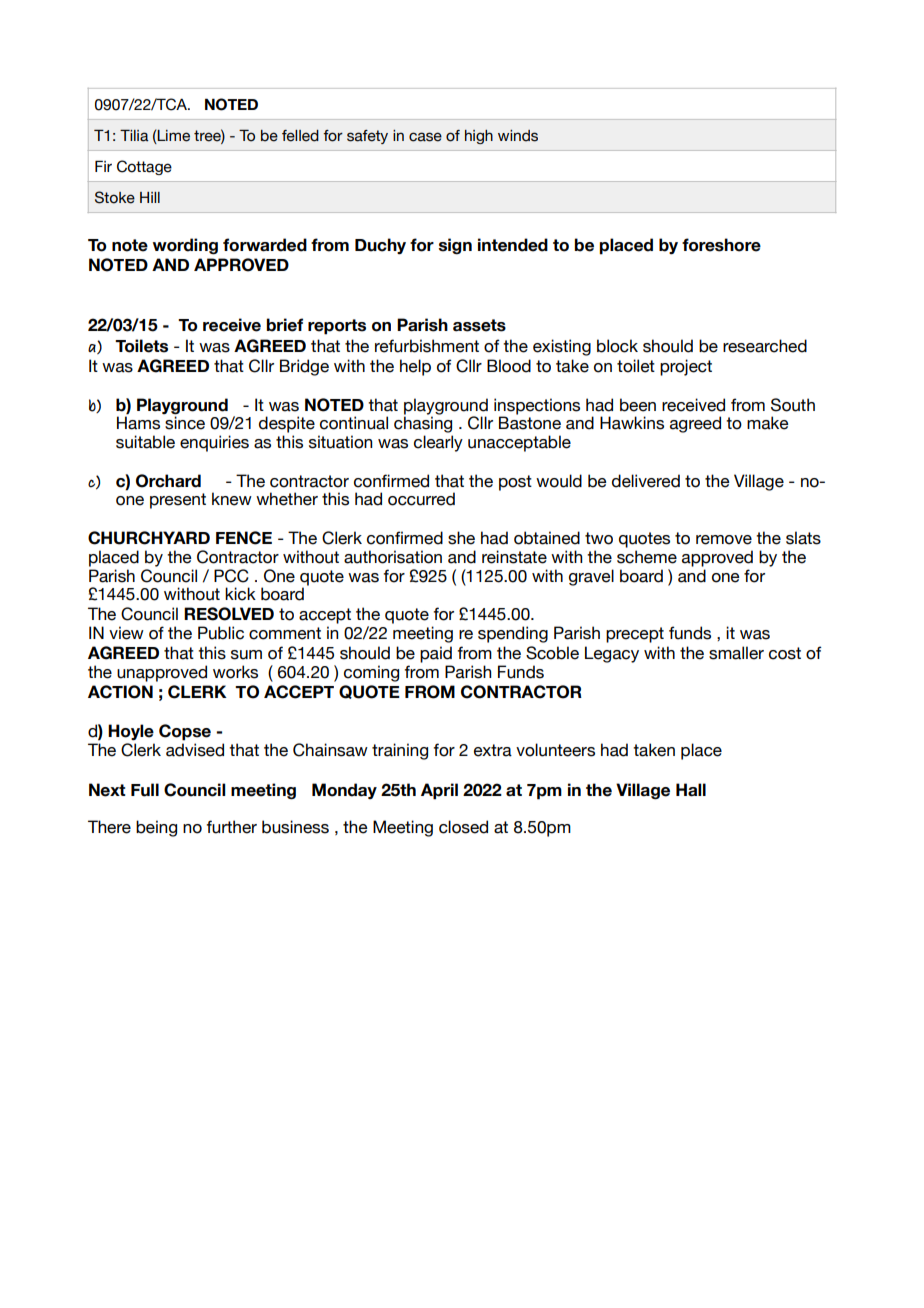  What do you see at coordinates (156, 828) in the page?
I see `being` at bounding box center [156, 828].
